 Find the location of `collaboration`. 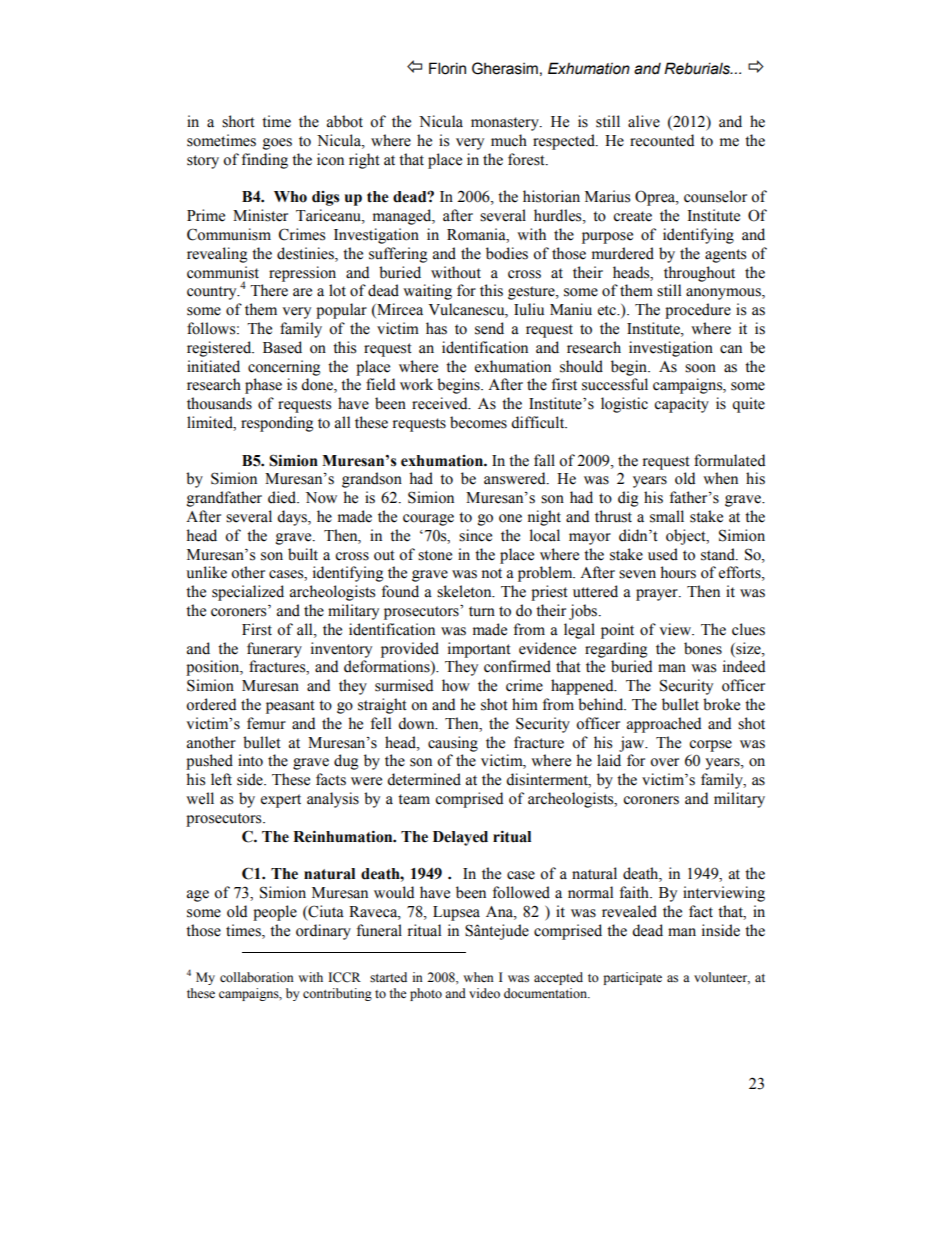

collaboration is located at coordinates (257, 977).
